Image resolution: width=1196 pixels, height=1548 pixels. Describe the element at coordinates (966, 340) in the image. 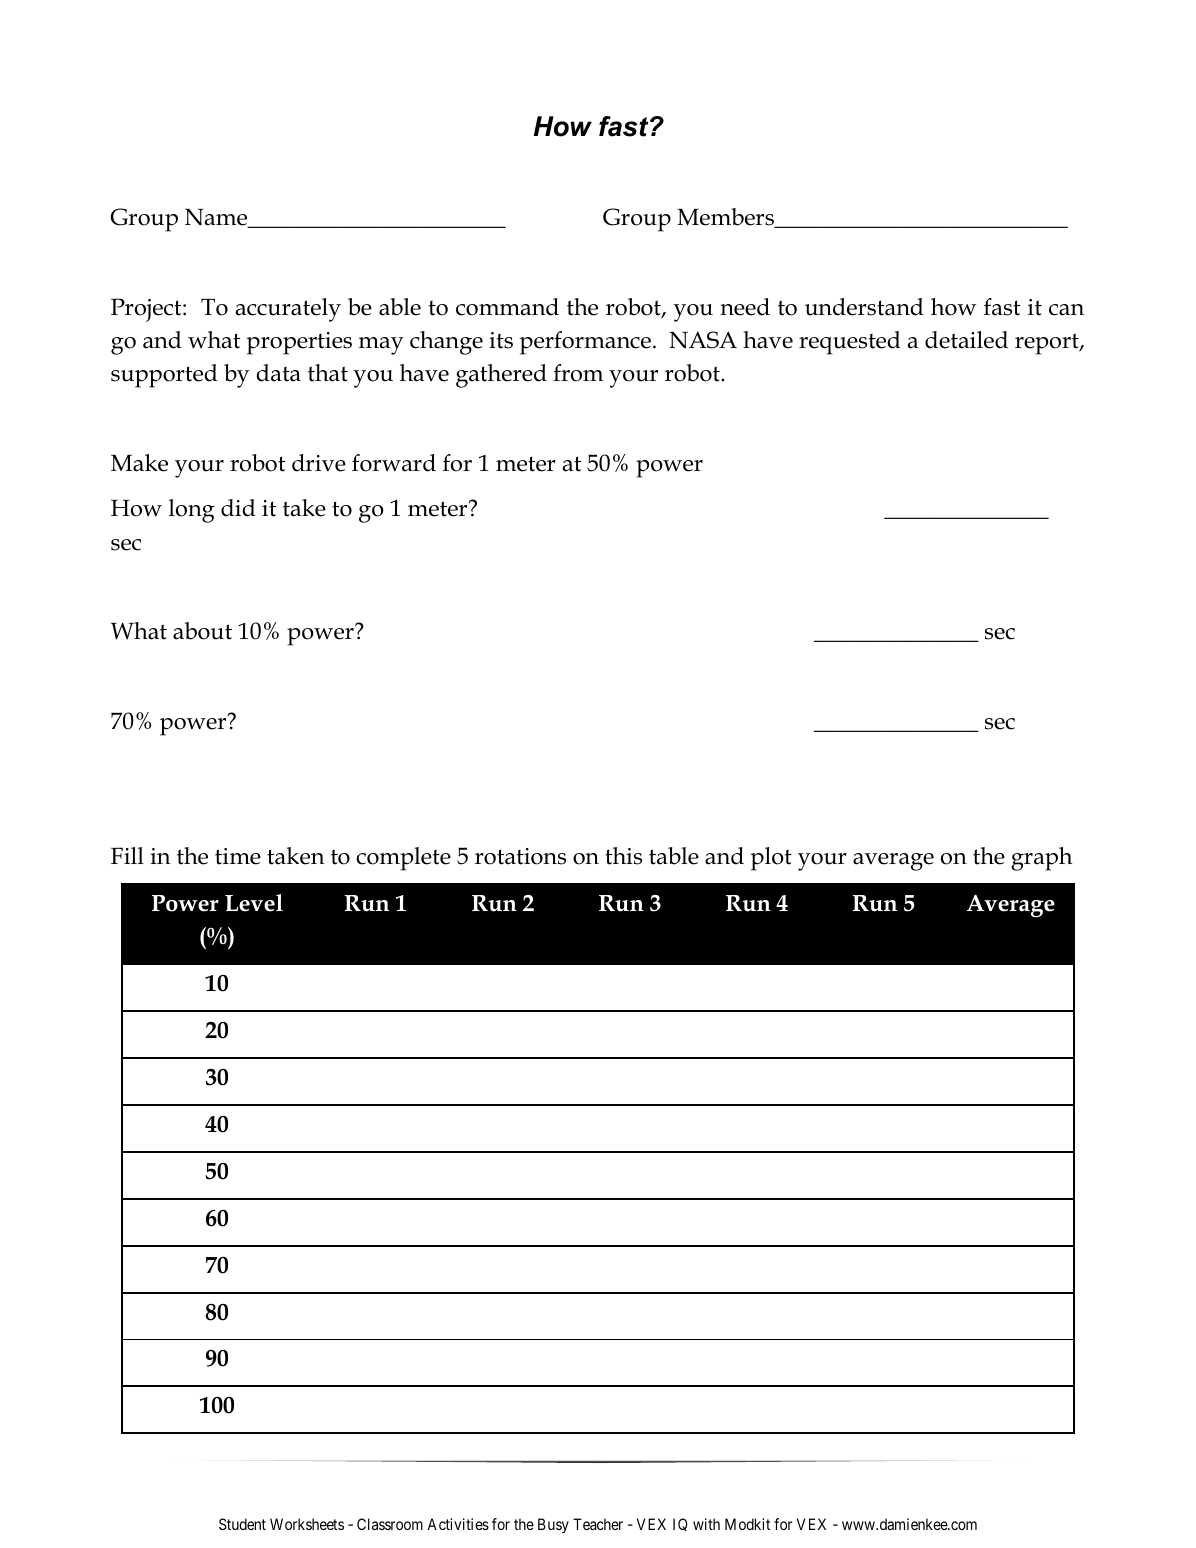

I see `detailed` at that location.
